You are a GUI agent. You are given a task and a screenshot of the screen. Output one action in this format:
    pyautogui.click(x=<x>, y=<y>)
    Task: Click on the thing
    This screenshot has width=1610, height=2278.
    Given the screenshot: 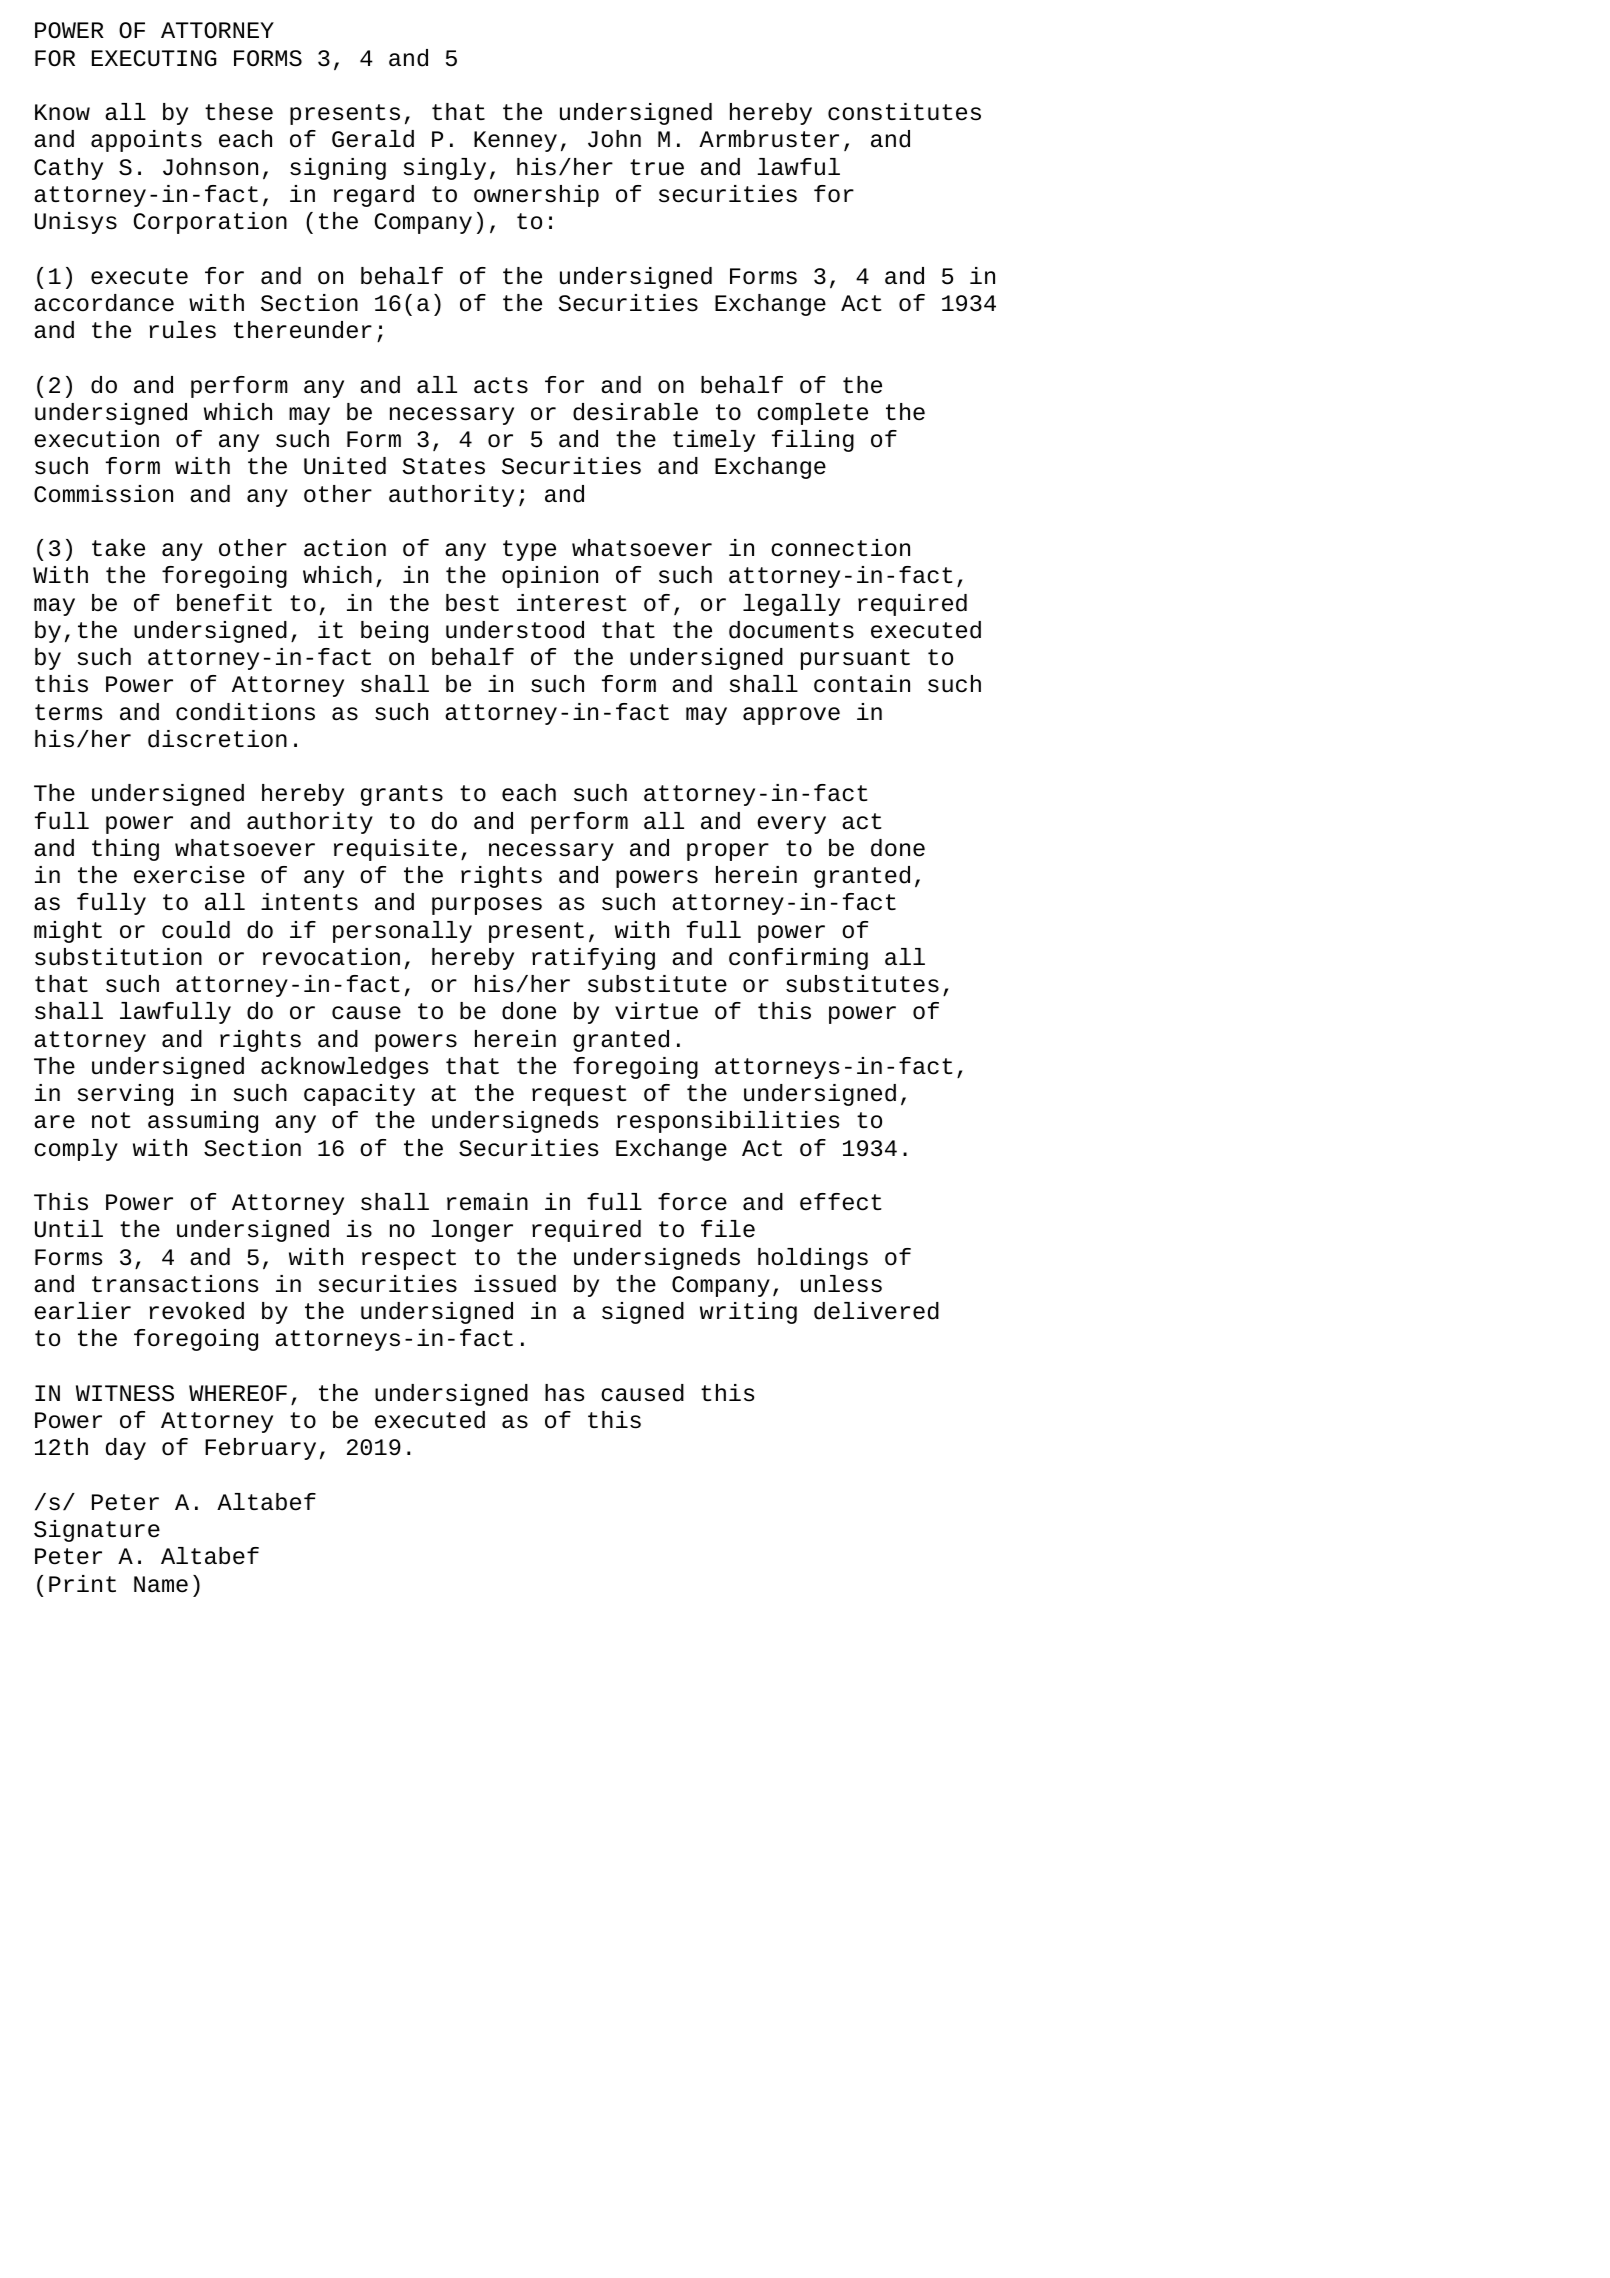 What is the action you would take?
    pyautogui.click(x=125, y=850)
